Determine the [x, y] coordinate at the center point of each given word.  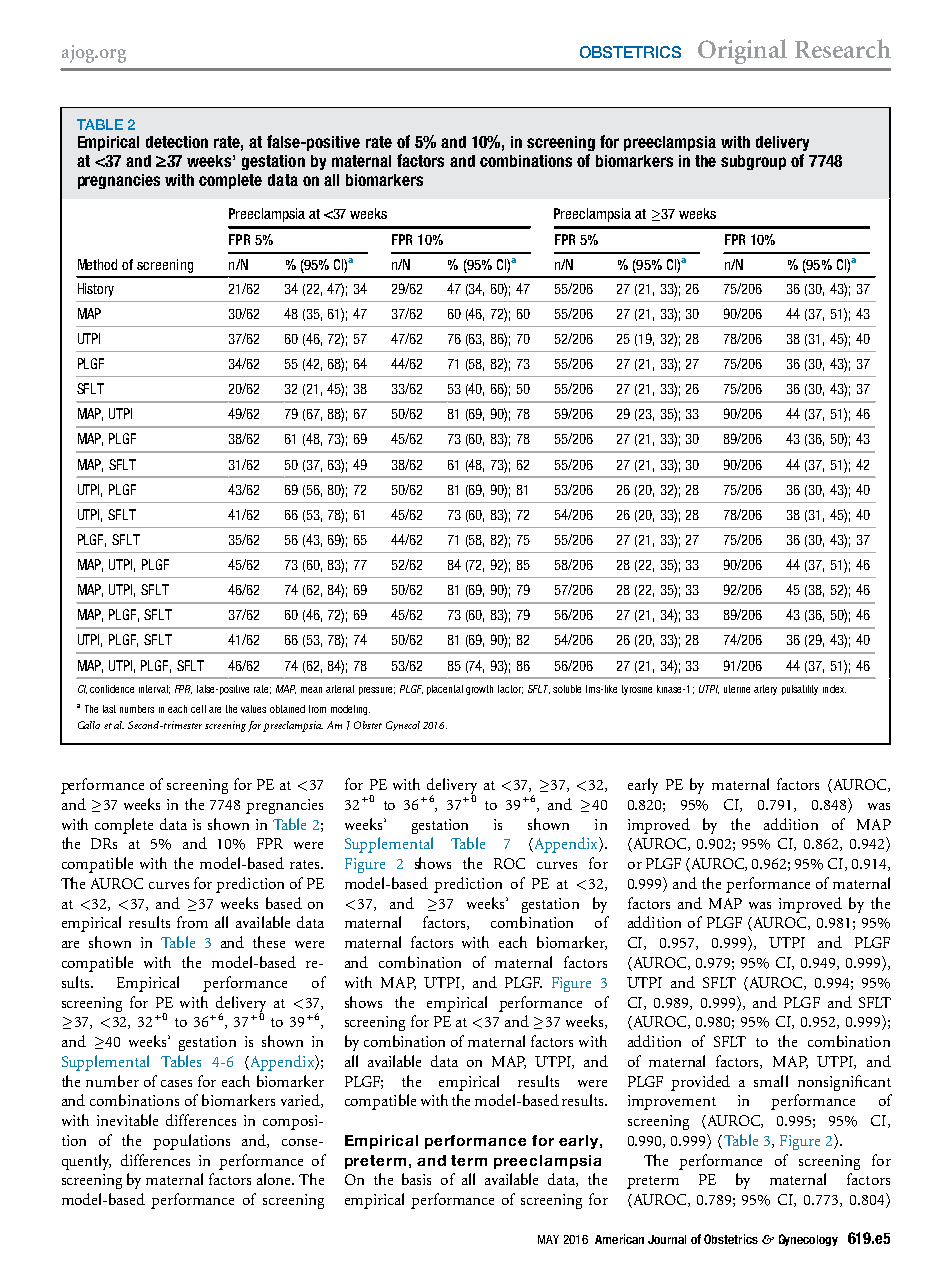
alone [275, 1179]
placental [445, 690]
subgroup [753, 162]
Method [97, 264]
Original [742, 51]
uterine [737, 689]
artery [765, 690]
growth [479, 690]
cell [198, 709]
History [96, 290]
